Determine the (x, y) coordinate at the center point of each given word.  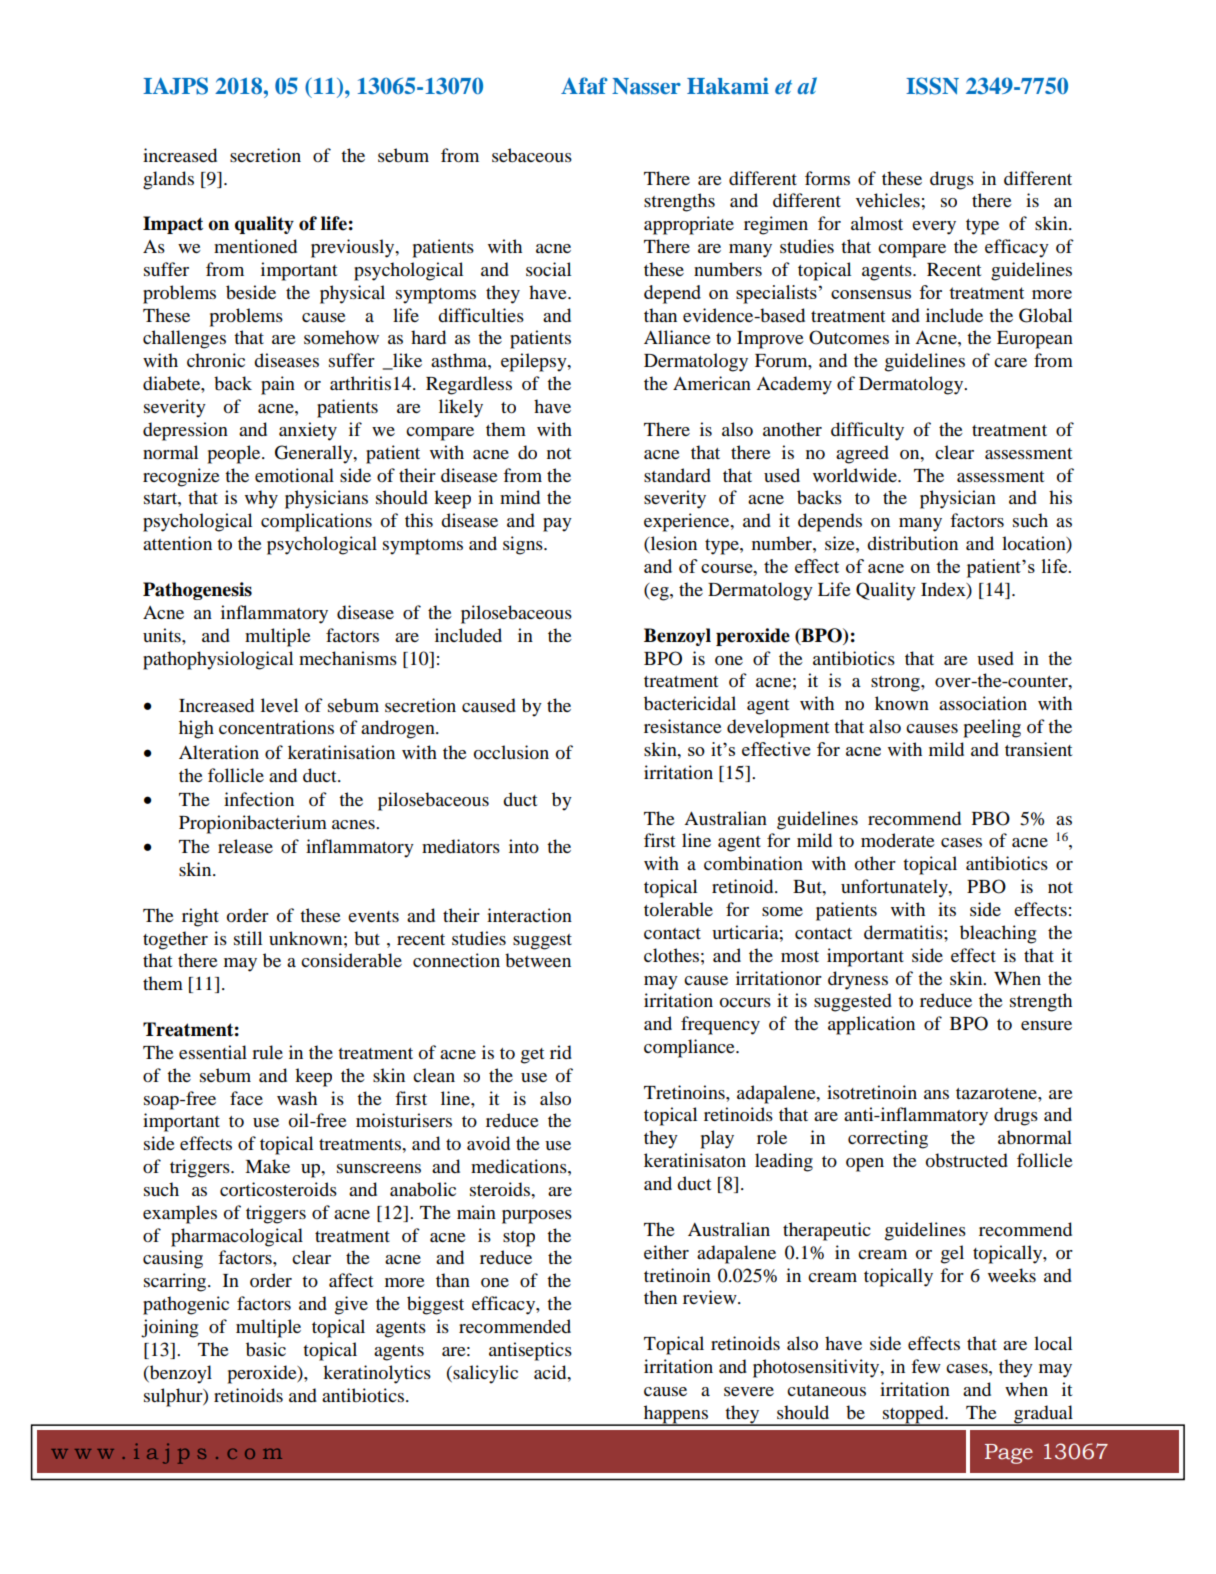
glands (168, 180)
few (926, 1366)
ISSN (932, 86)
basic (266, 1349)
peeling (992, 728)
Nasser (646, 86)
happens (676, 1415)
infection (259, 799)
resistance (683, 726)
